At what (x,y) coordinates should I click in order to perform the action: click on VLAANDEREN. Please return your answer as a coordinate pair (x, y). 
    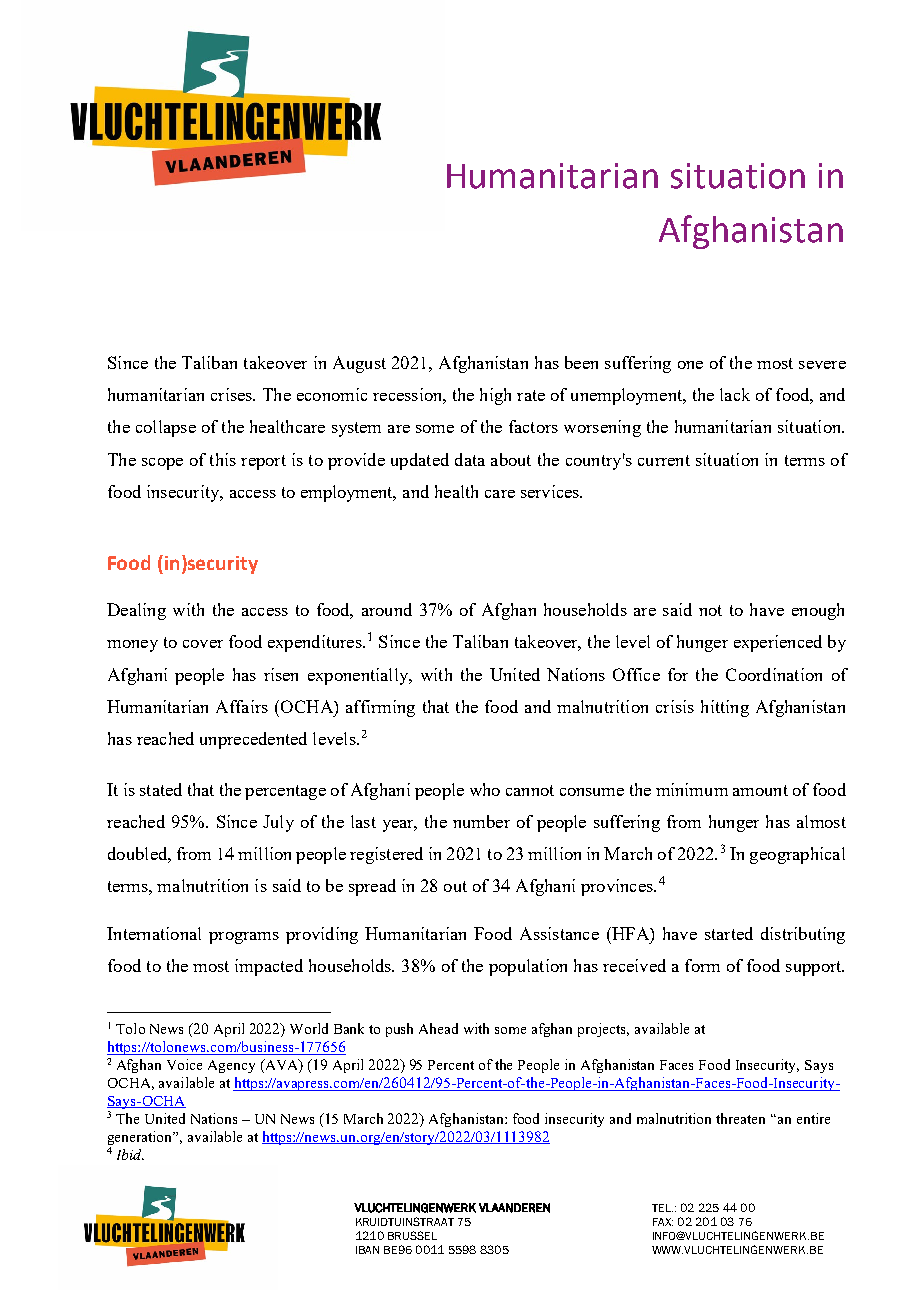
    Looking at the image, I should click on (514, 1208).
